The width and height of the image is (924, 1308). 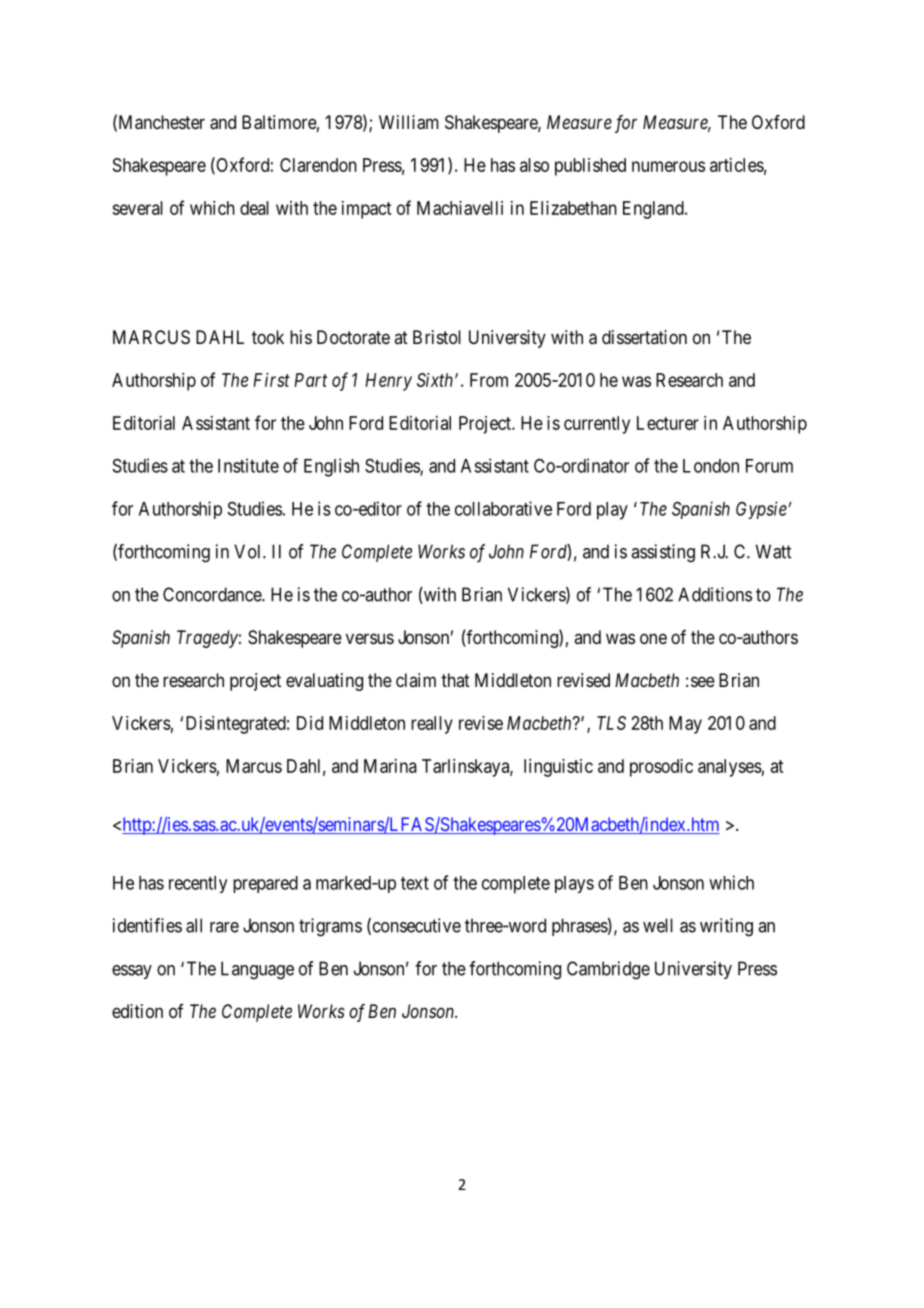 What do you see at coordinates (668, 166) in the image?
I see `numerous` at bounding box center [668, 166].
